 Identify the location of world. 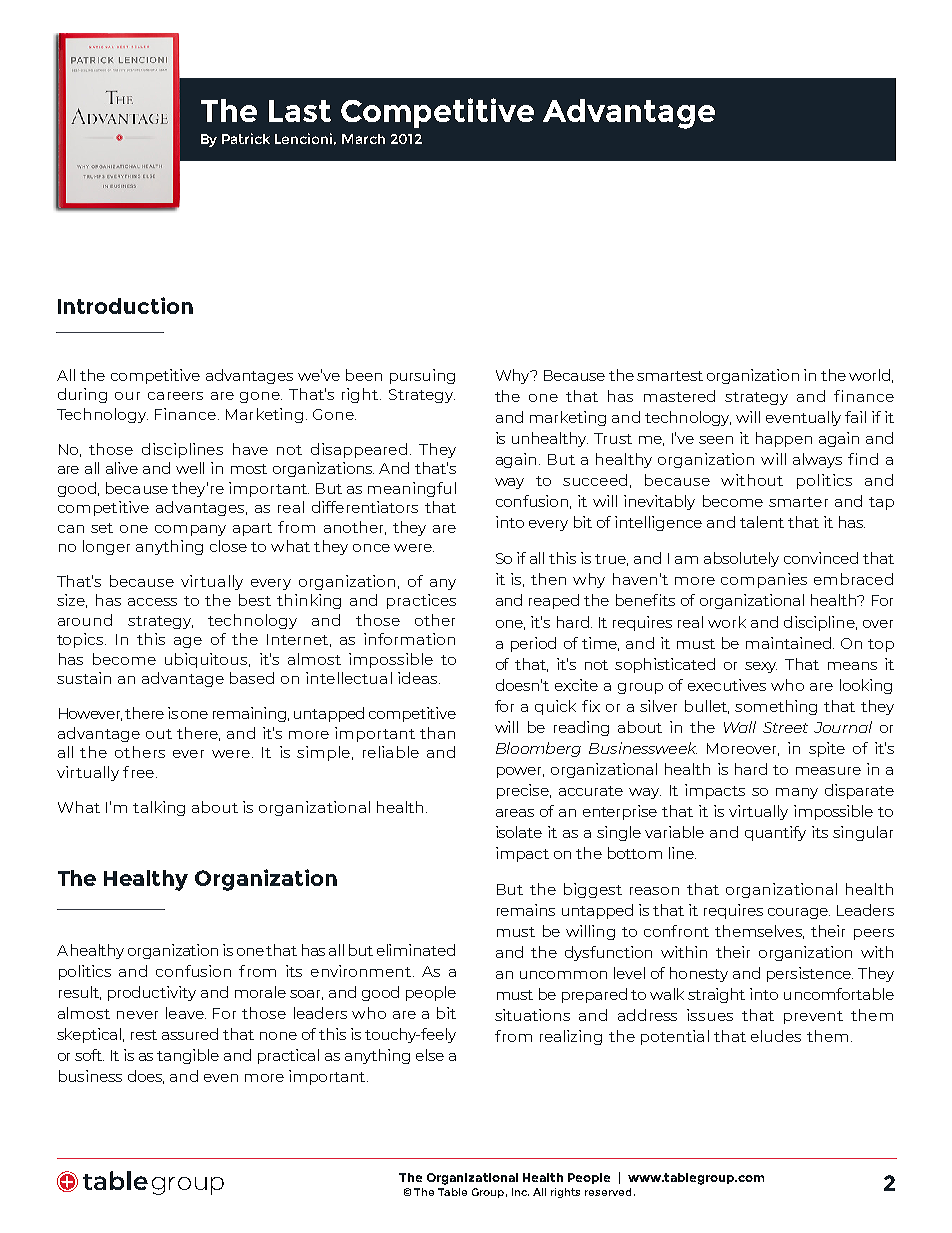
(869, 375).
